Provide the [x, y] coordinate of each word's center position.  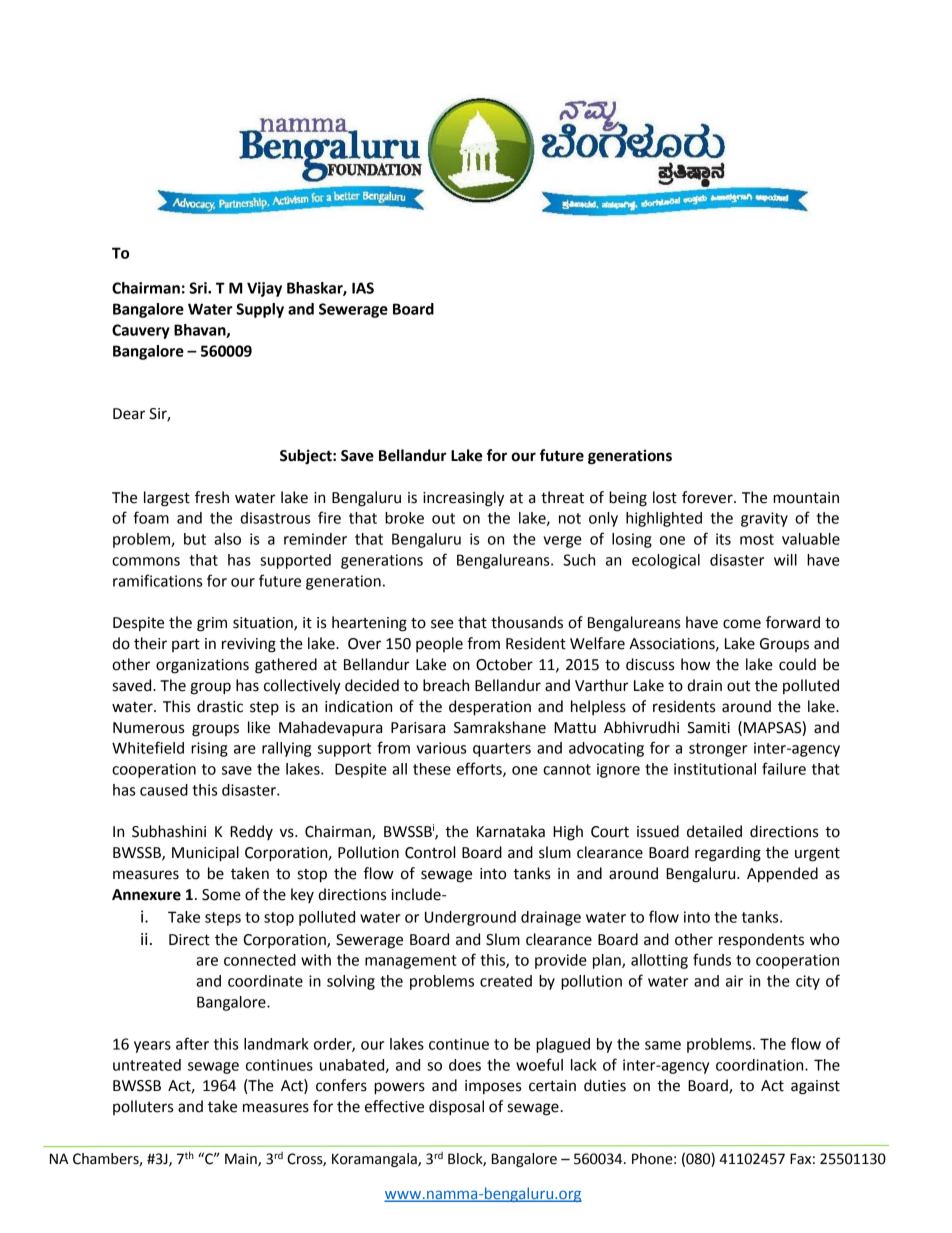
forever [708, 497]
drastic [220, 706]
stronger [718, 750]
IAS [363, 288]
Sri [199, 288]
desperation [490, 708]
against [815, 1087]
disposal [456, 1108]
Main [242, 1160]
